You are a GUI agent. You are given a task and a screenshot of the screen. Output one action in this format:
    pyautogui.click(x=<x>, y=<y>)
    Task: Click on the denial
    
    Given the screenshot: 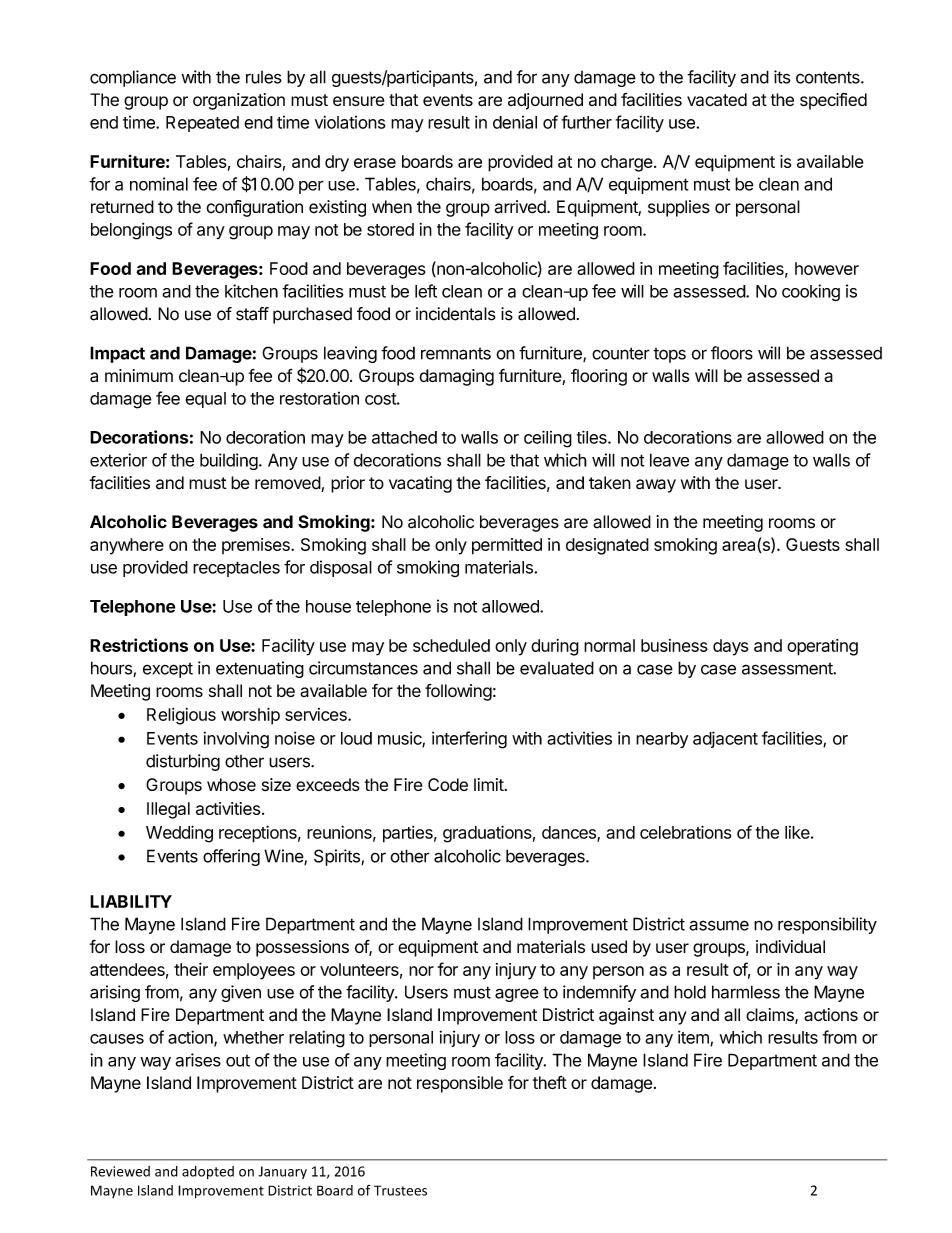 What is the action you would take?
    pyautogui.click(x=515, y=122)
